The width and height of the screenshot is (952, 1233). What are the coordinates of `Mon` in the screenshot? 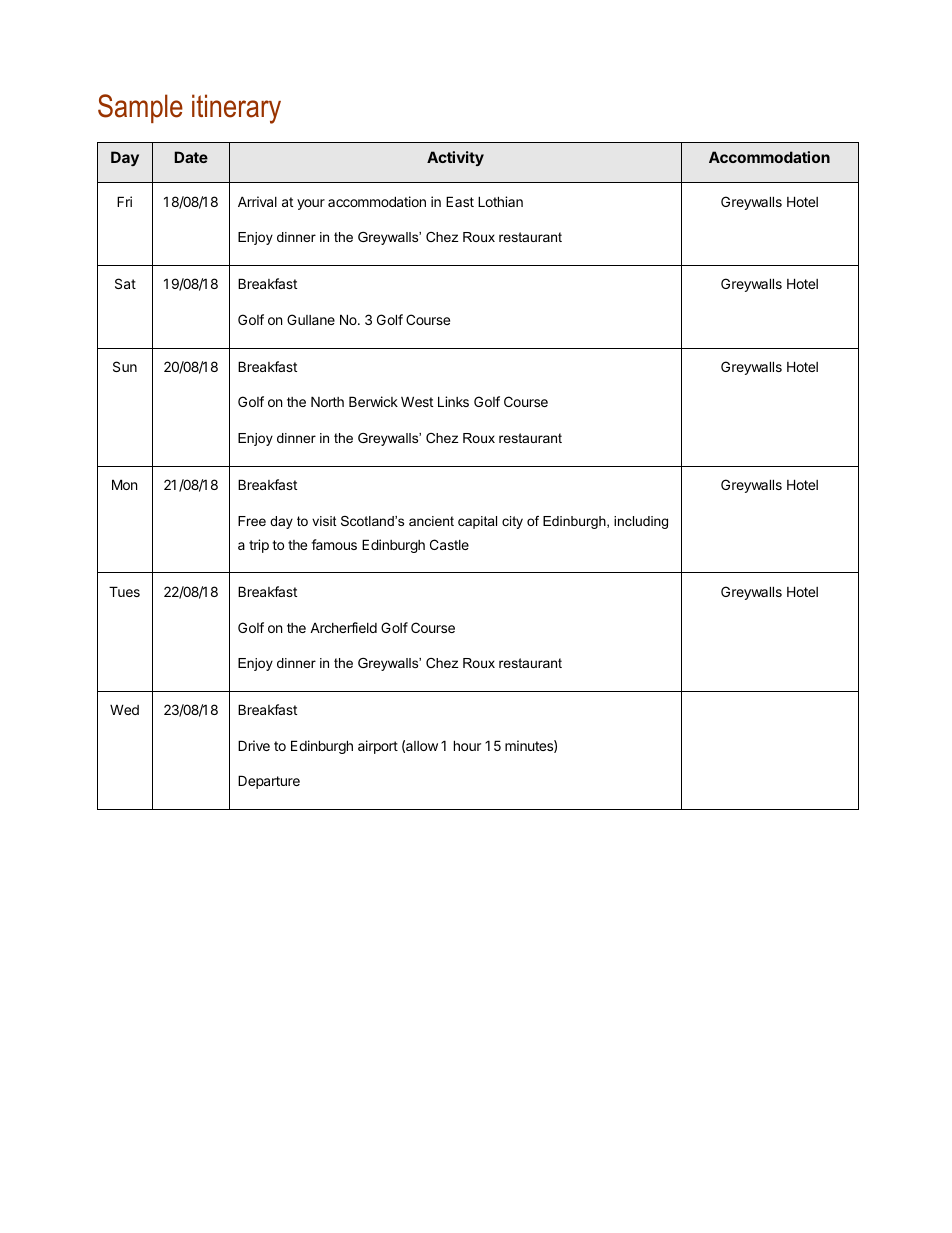 It's located at (124, 484).
